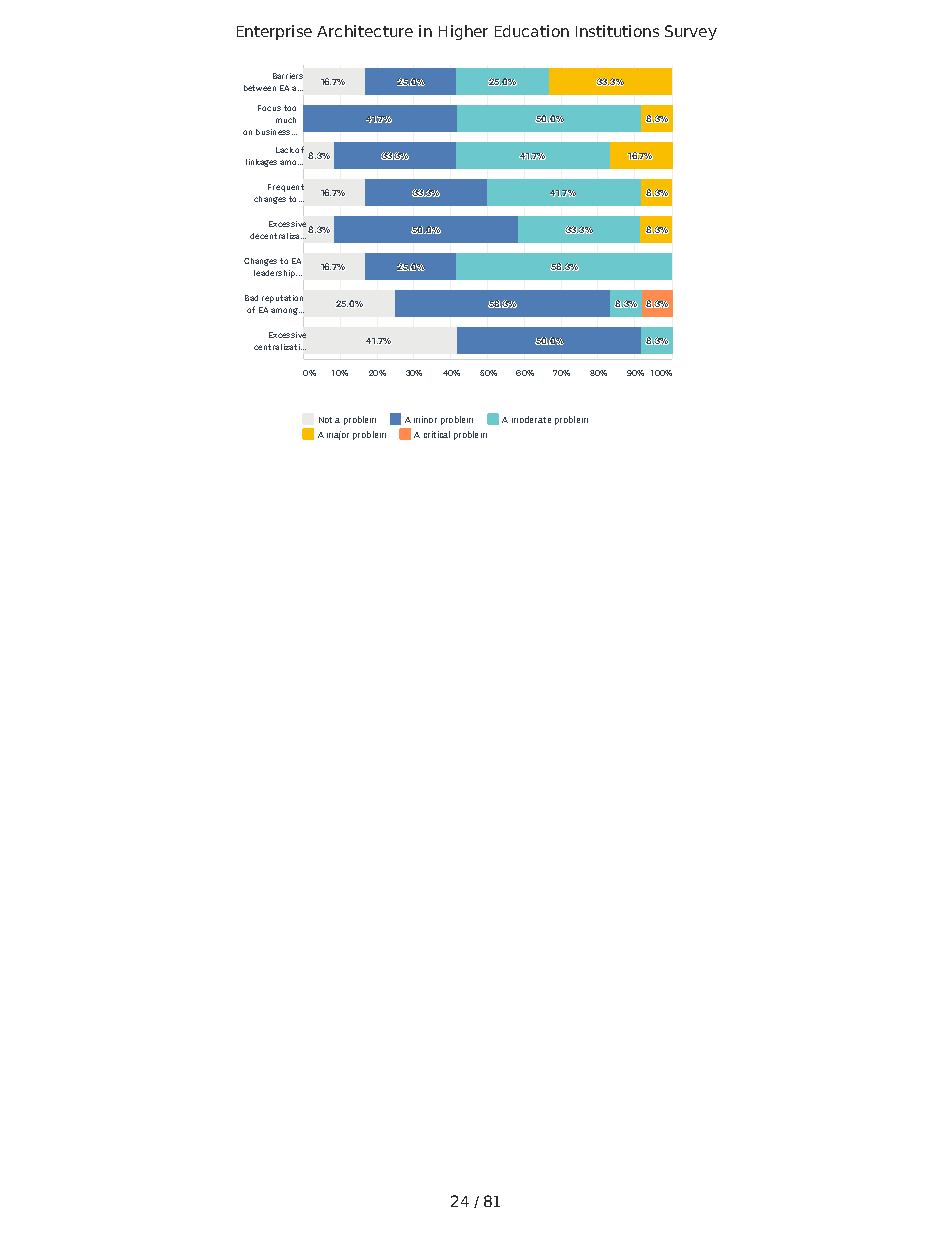 The height and width of the screenshot is (1233, 952). What do you see at coordinates (325, 420) in the screenshot?
I see `Not` at bounding box center [325, 420].
